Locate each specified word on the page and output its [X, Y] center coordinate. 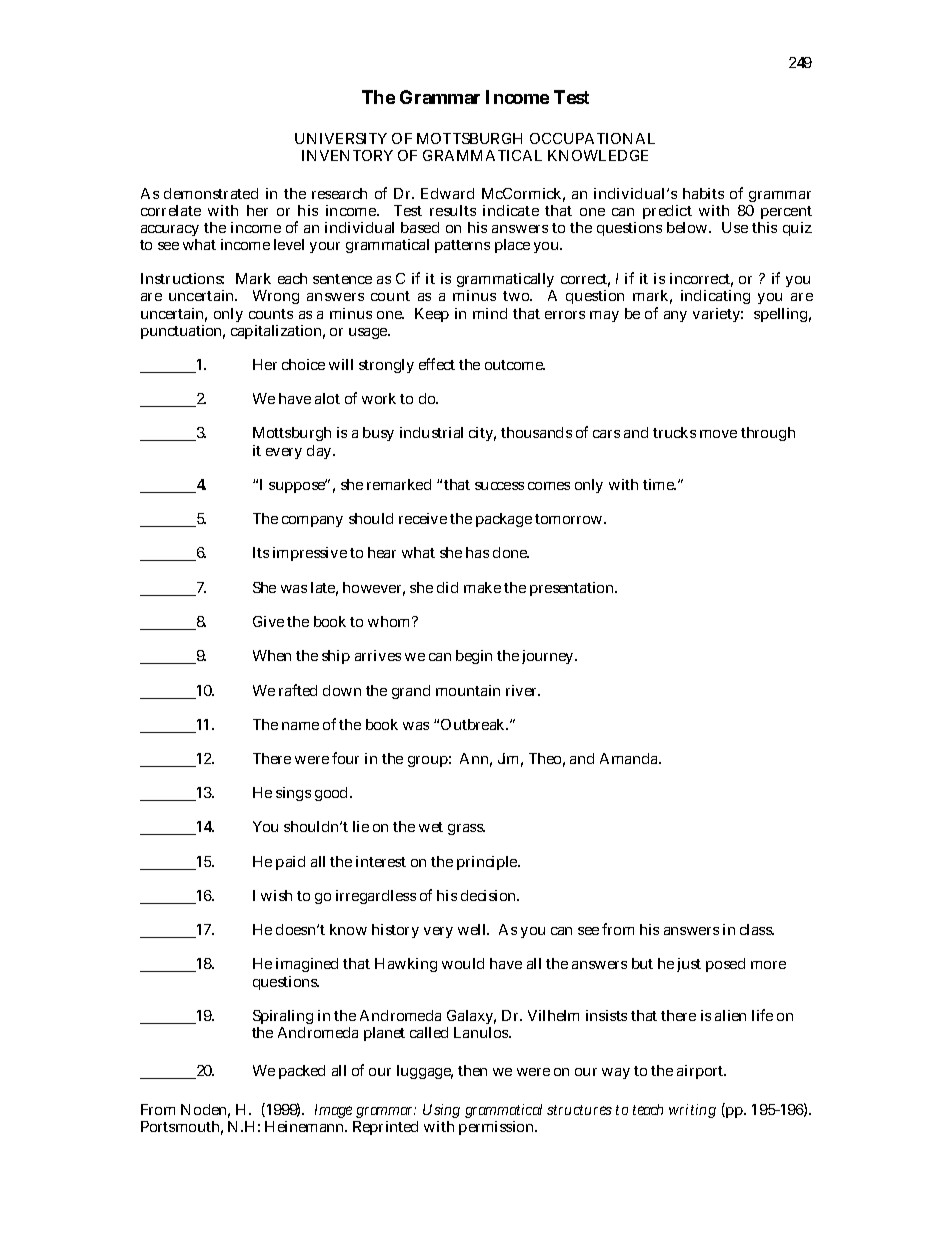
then [472, 1070]
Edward [447, 193]
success [499, 486]
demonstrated [211, 193]
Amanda [630, 758]
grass [466, 829]
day [320, 452]
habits [703, 193]
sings [293, 794]
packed [302, 1072]
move [718, 434]
